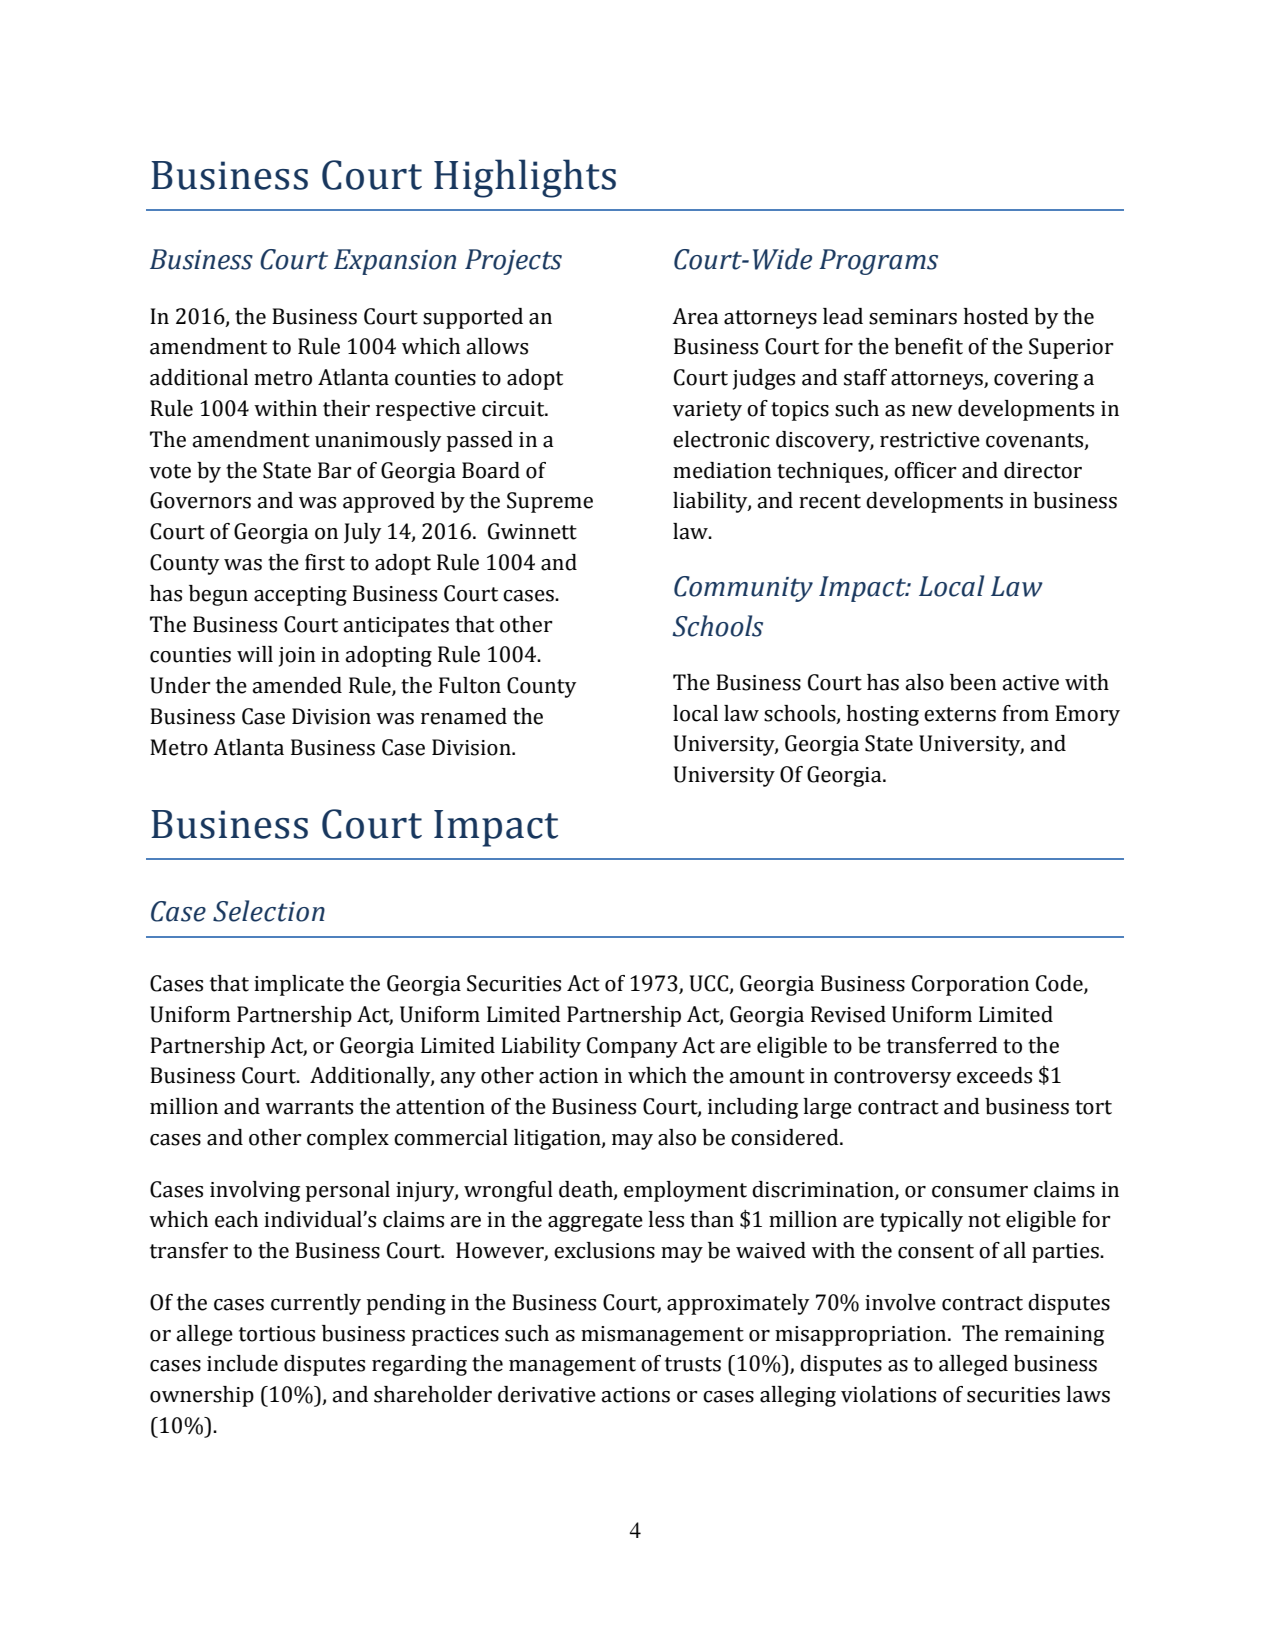  I want to click on accepting, so click(300, 596).
